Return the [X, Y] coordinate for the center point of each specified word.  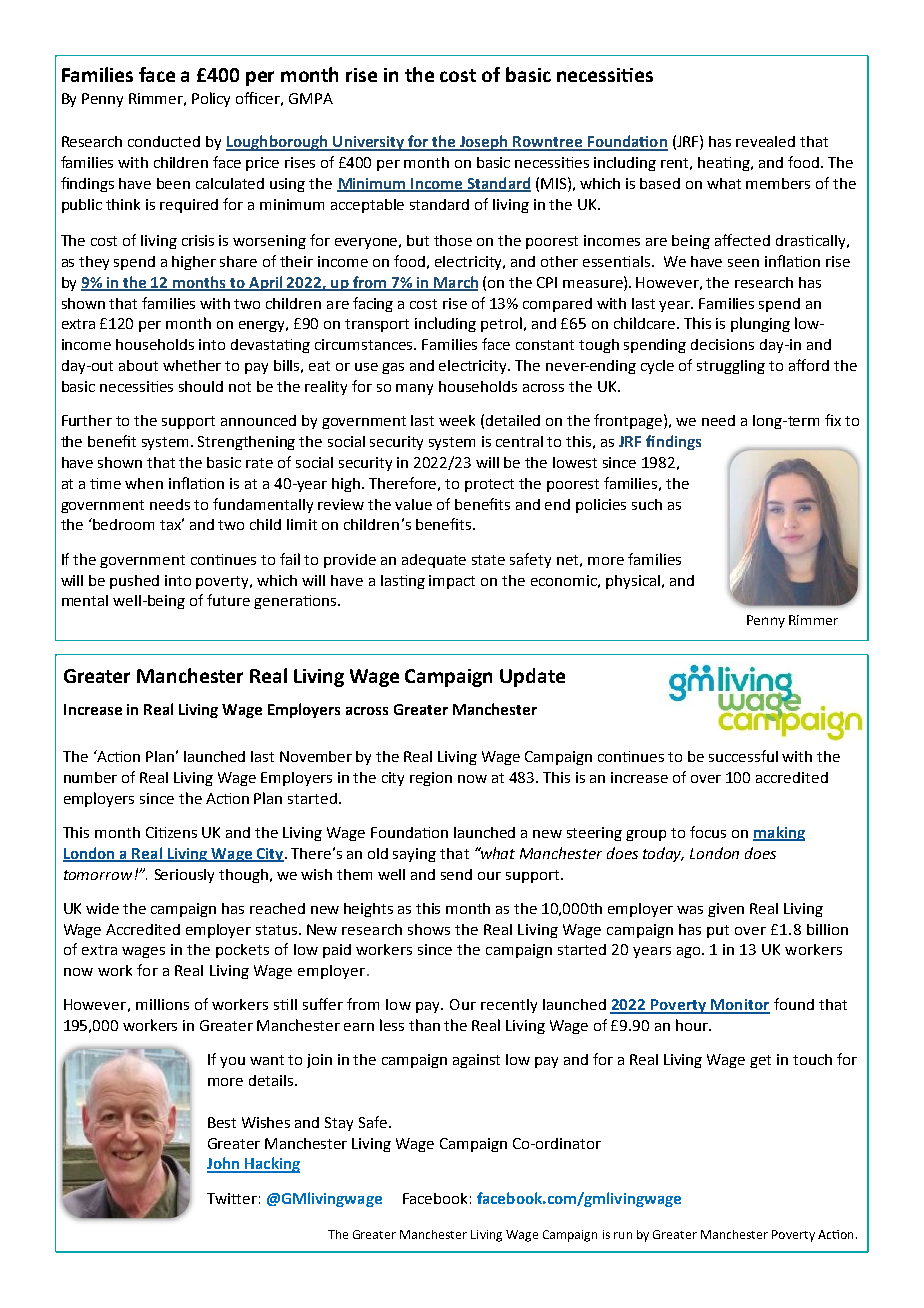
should [201, 386]
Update [532, 677]
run [623, 1235]
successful [743, 756]
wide [102, 908]
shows [429, 929]
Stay [339, 1124]
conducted [164, 141]
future [228, 600]
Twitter [232, 1198]
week [457, 420]
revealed [765, 141]
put [718, 931]
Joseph [484, 143]
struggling [731, 367]
